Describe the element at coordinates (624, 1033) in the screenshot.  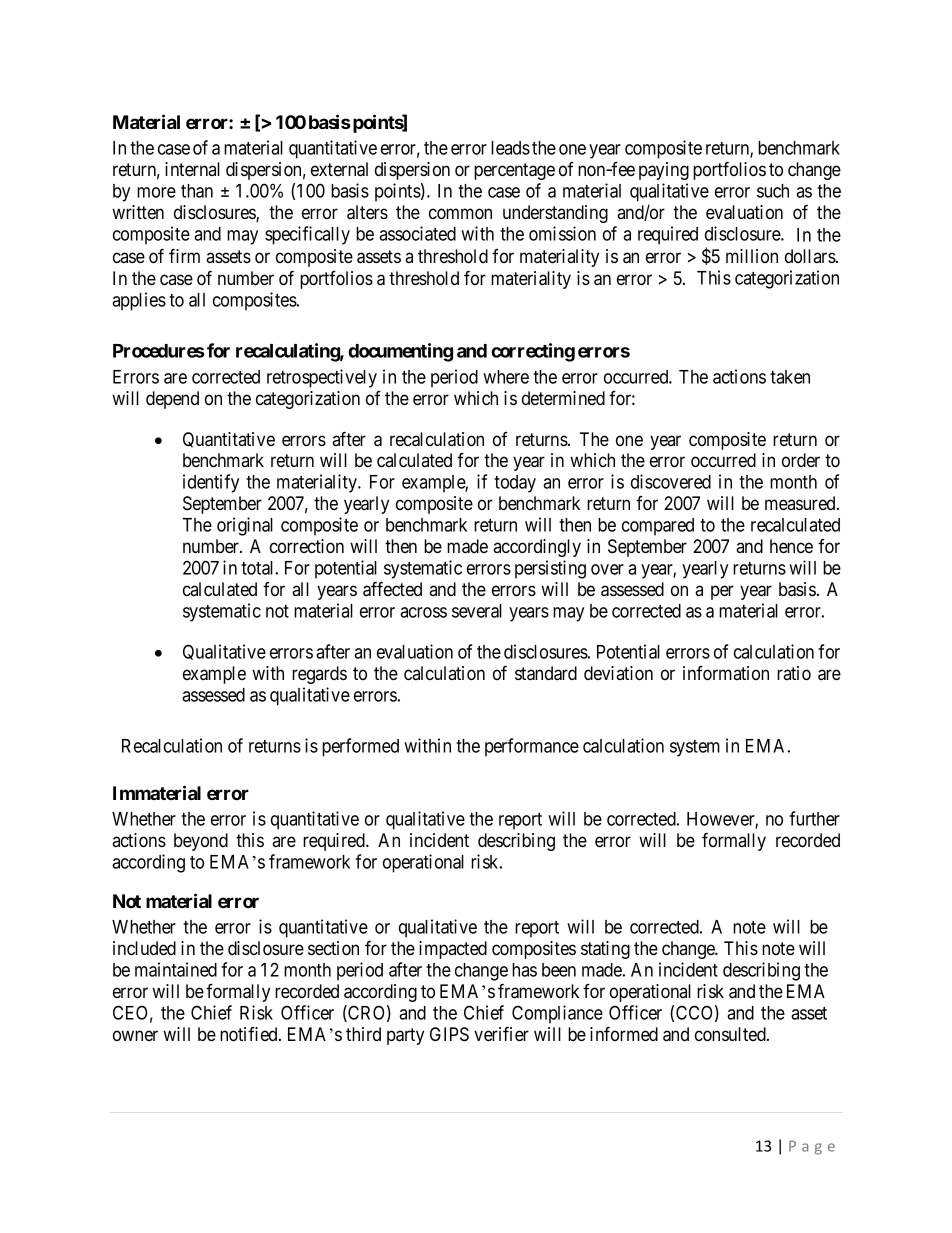
I see `informed` at that location.
